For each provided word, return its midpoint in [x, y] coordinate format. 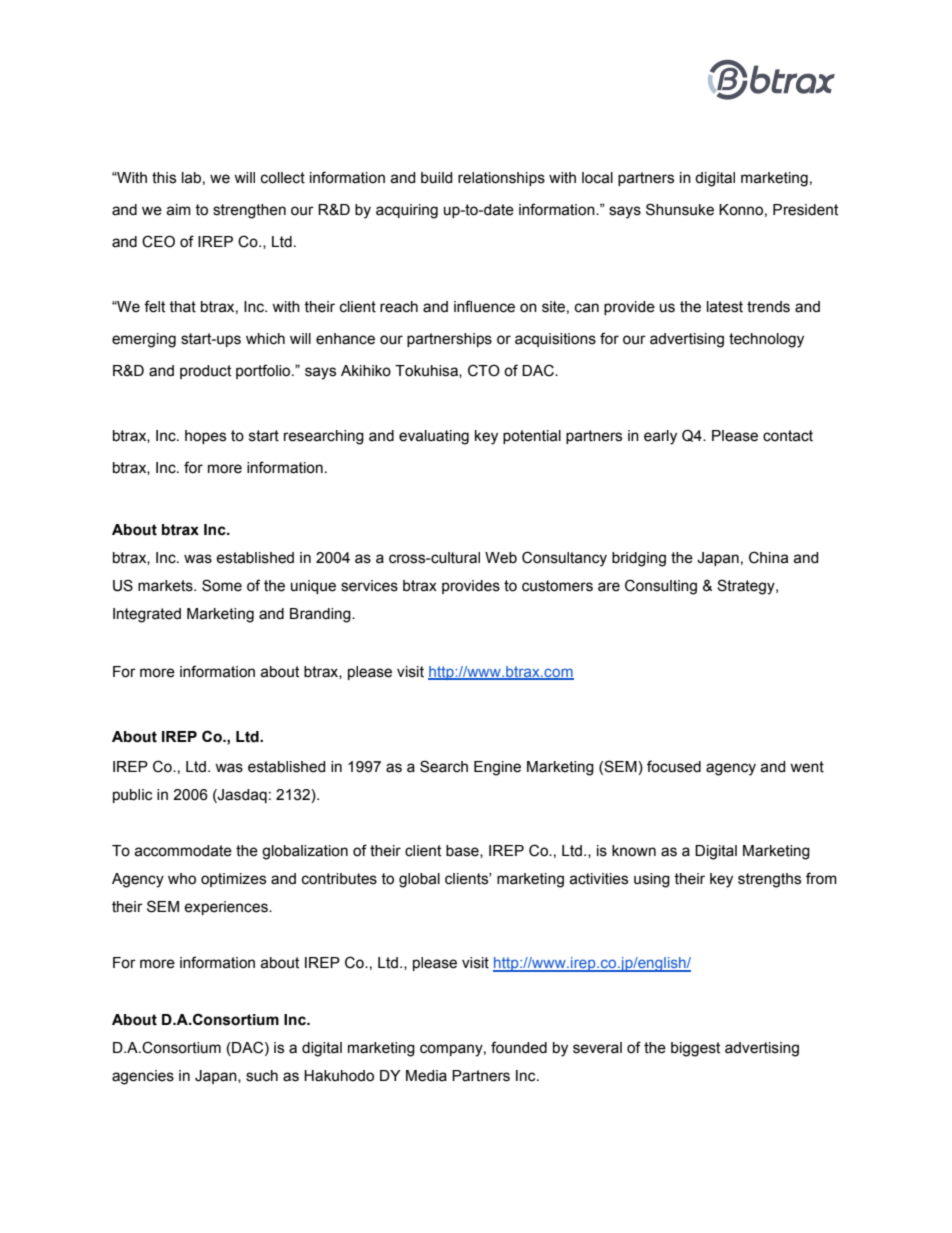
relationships [501, 179]
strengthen [249, 211]
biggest [695, 1049]
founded [519, 1047]
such [262, 1076]
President [805, 210]
